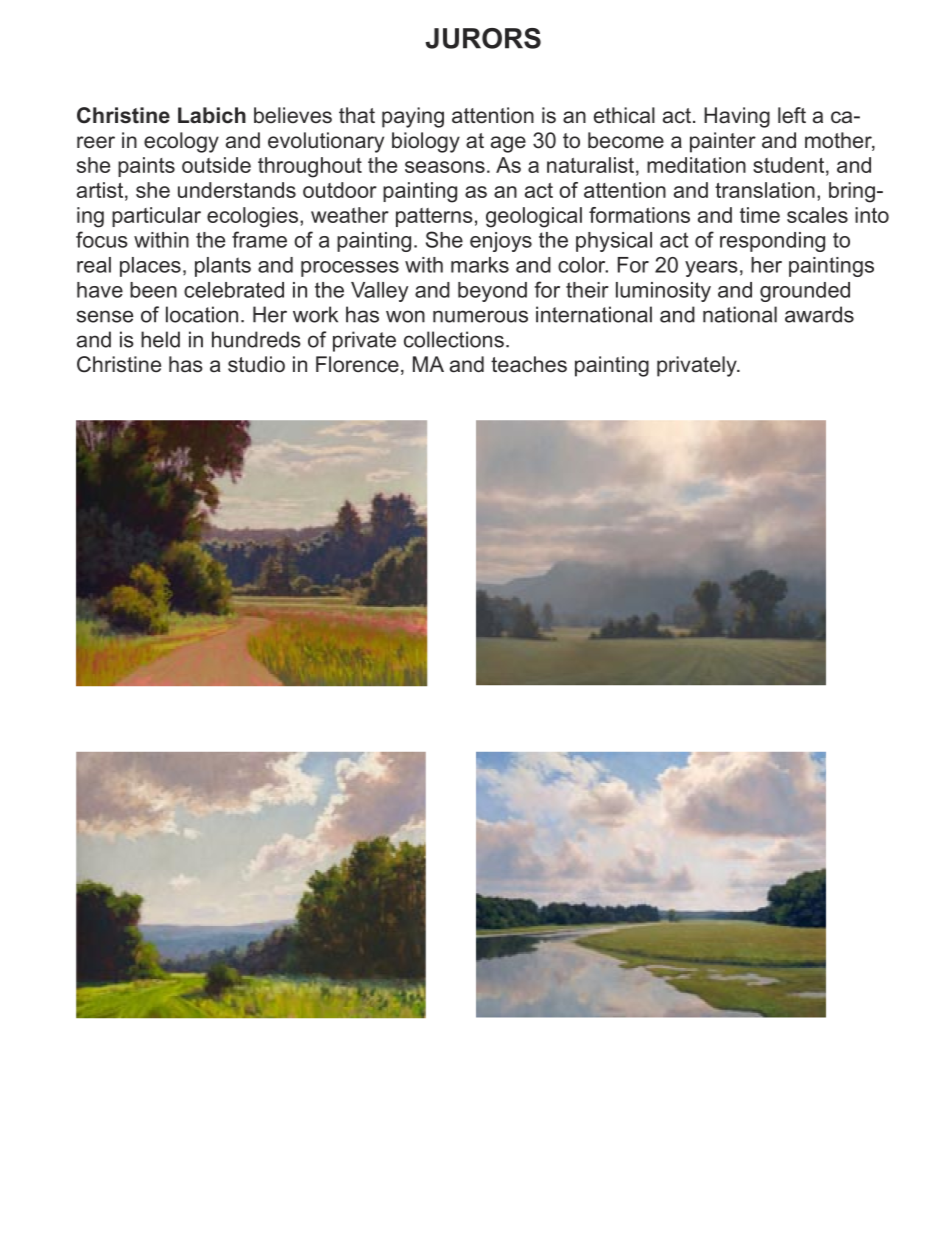  Describe the element at coordinates (792, 115) in the image. I see `left` at that location.
